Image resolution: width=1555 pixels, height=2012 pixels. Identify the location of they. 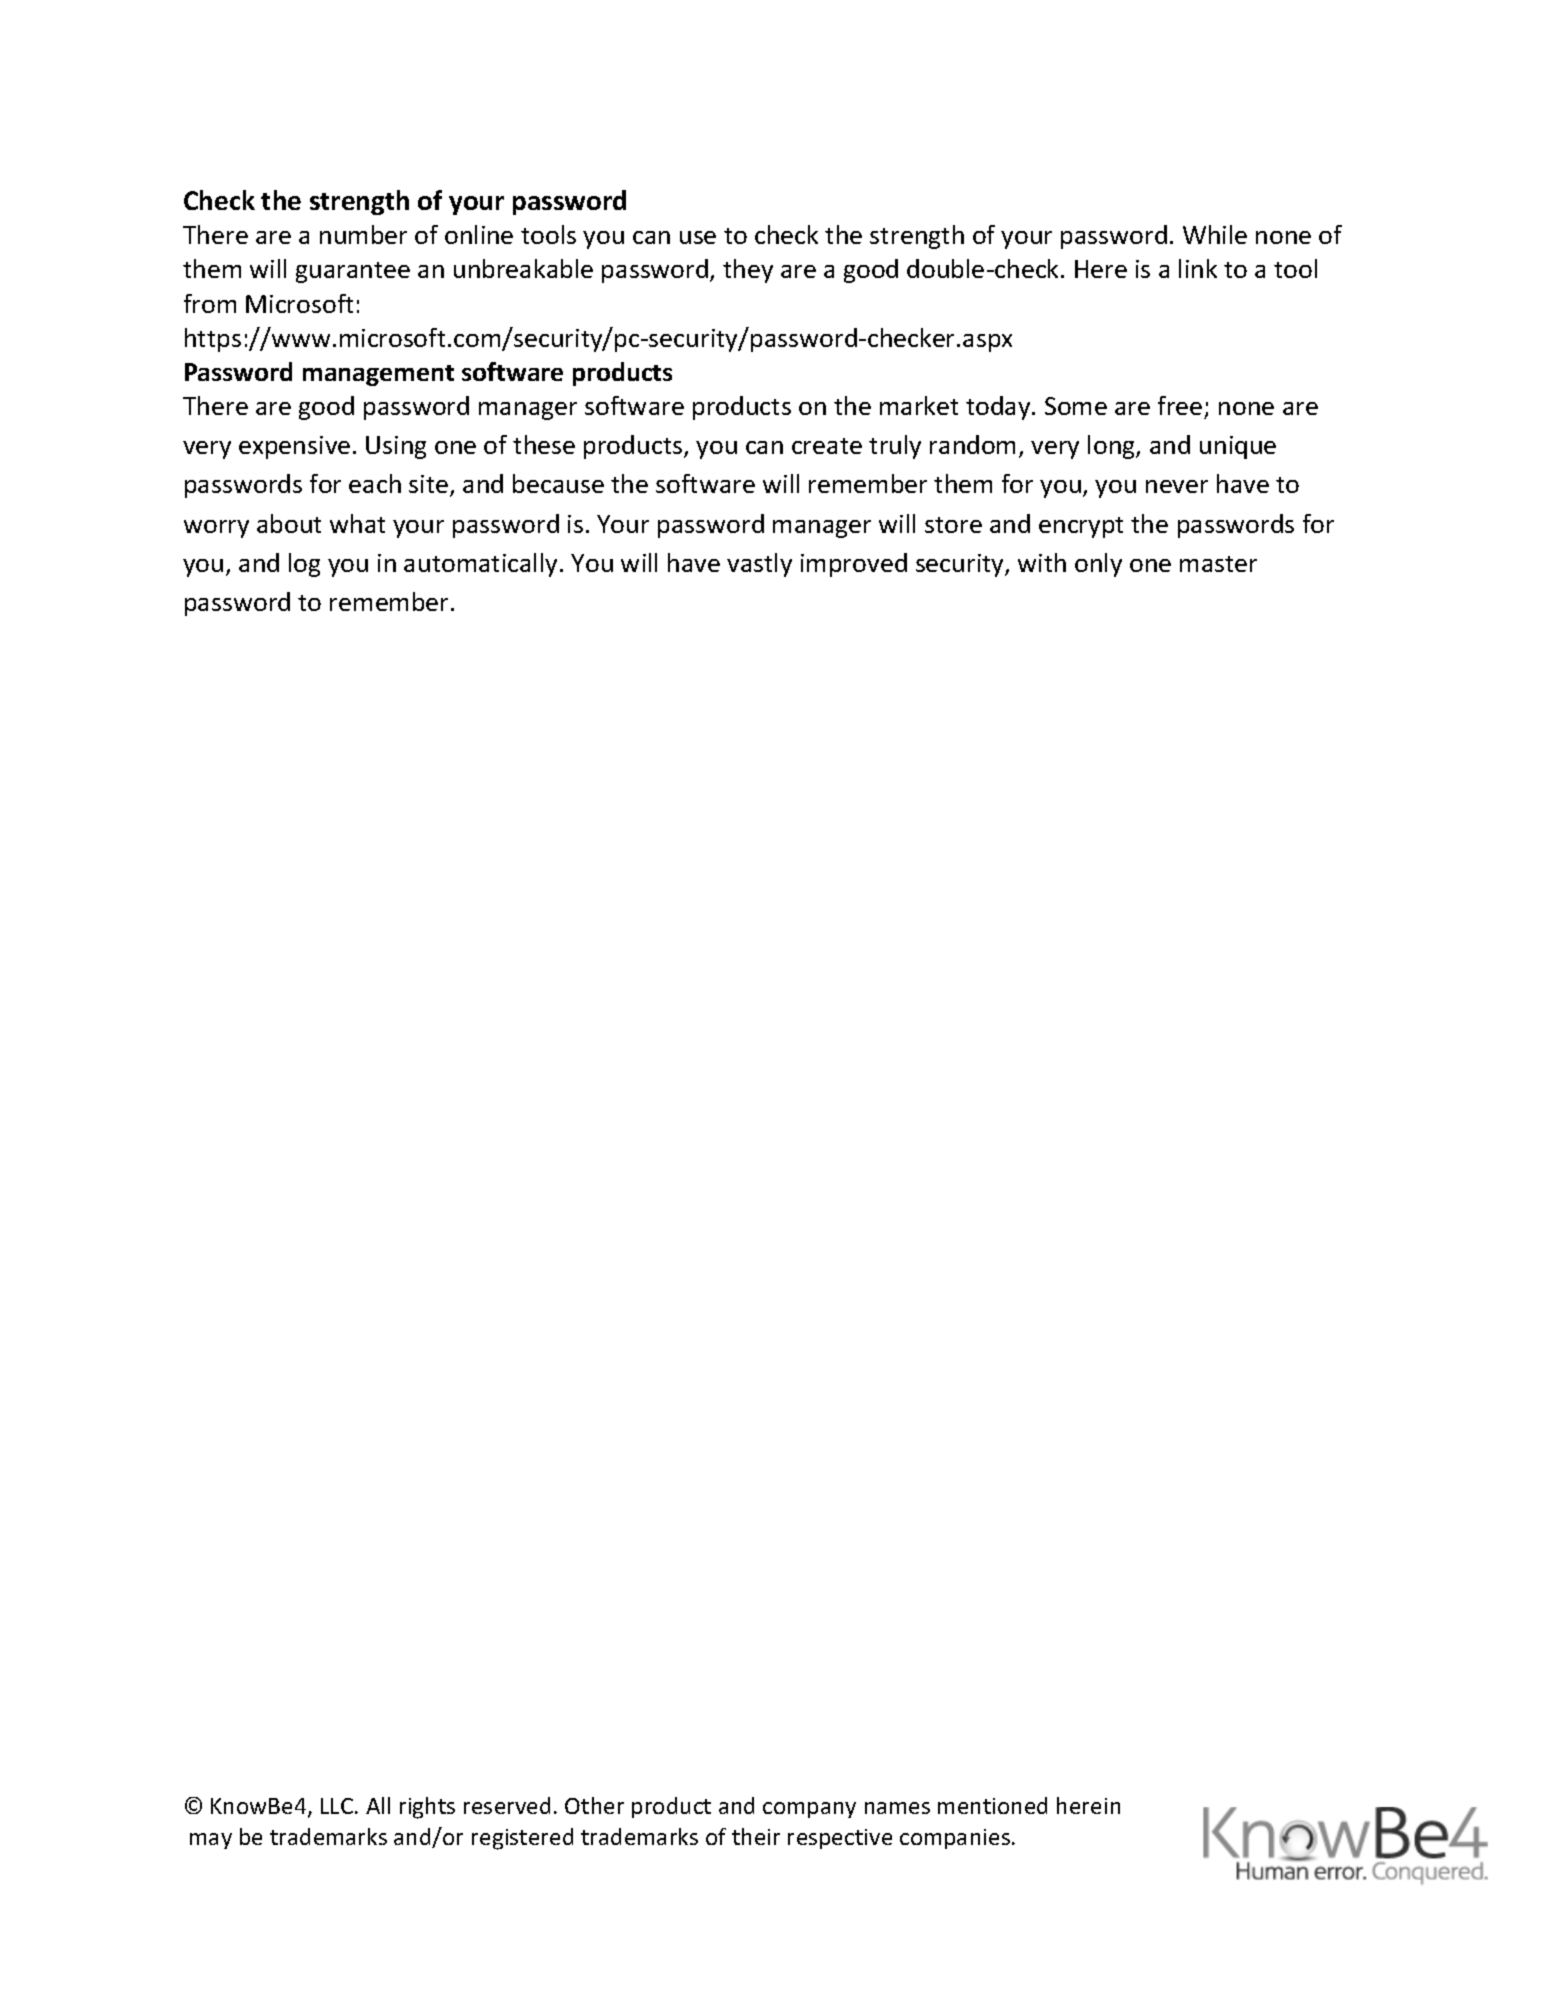
(748, 271).
